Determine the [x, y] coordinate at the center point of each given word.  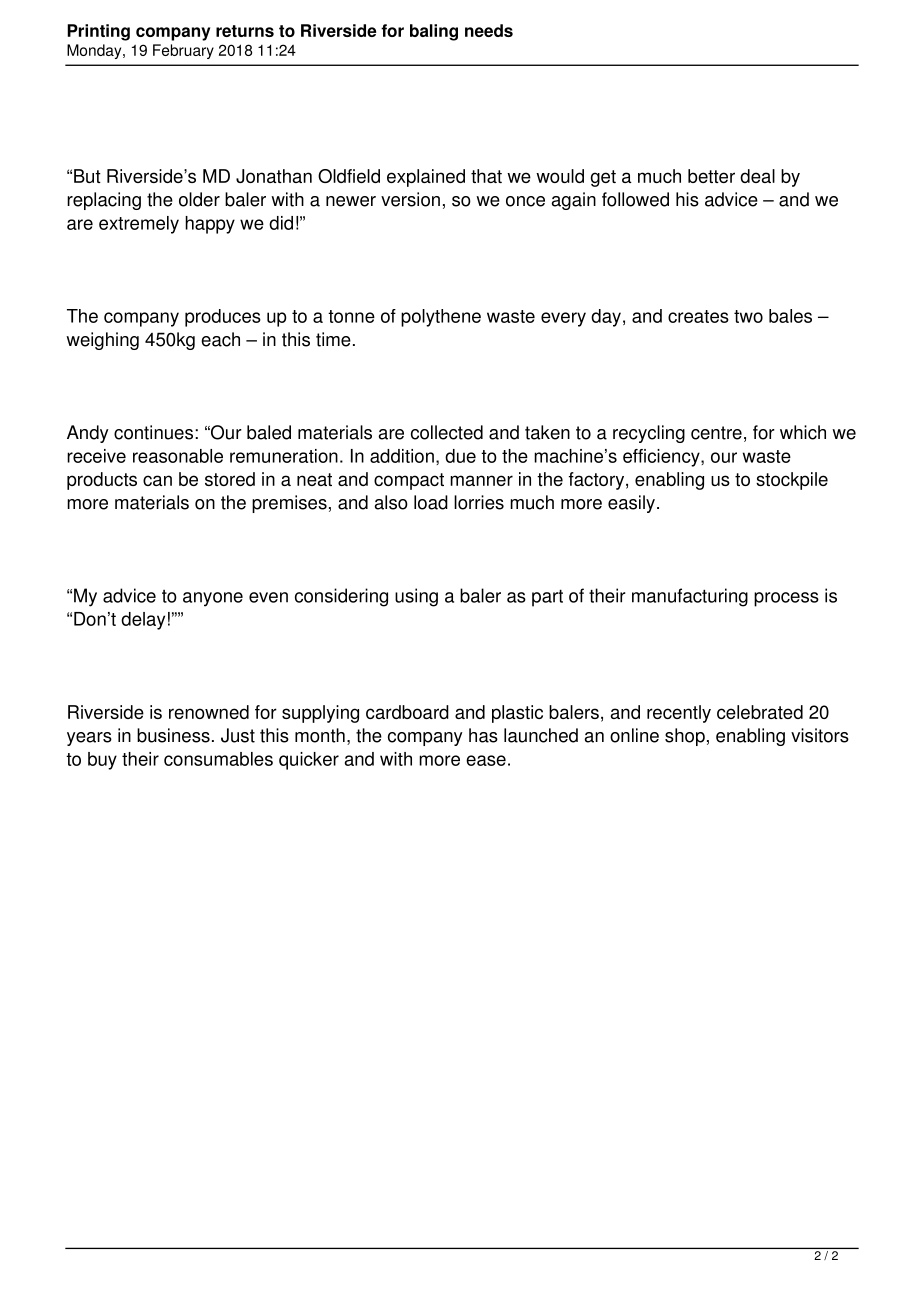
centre [716, 433]
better [711, 176]
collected [447, 432]
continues [153, 432]
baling [434, 32]
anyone [213, 599]
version [410, 199]
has [483, 735]
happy [210, 225]
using [416, 597]
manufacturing [690, 597]
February [183, 51]
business [173, 735]
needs [489, 30]
